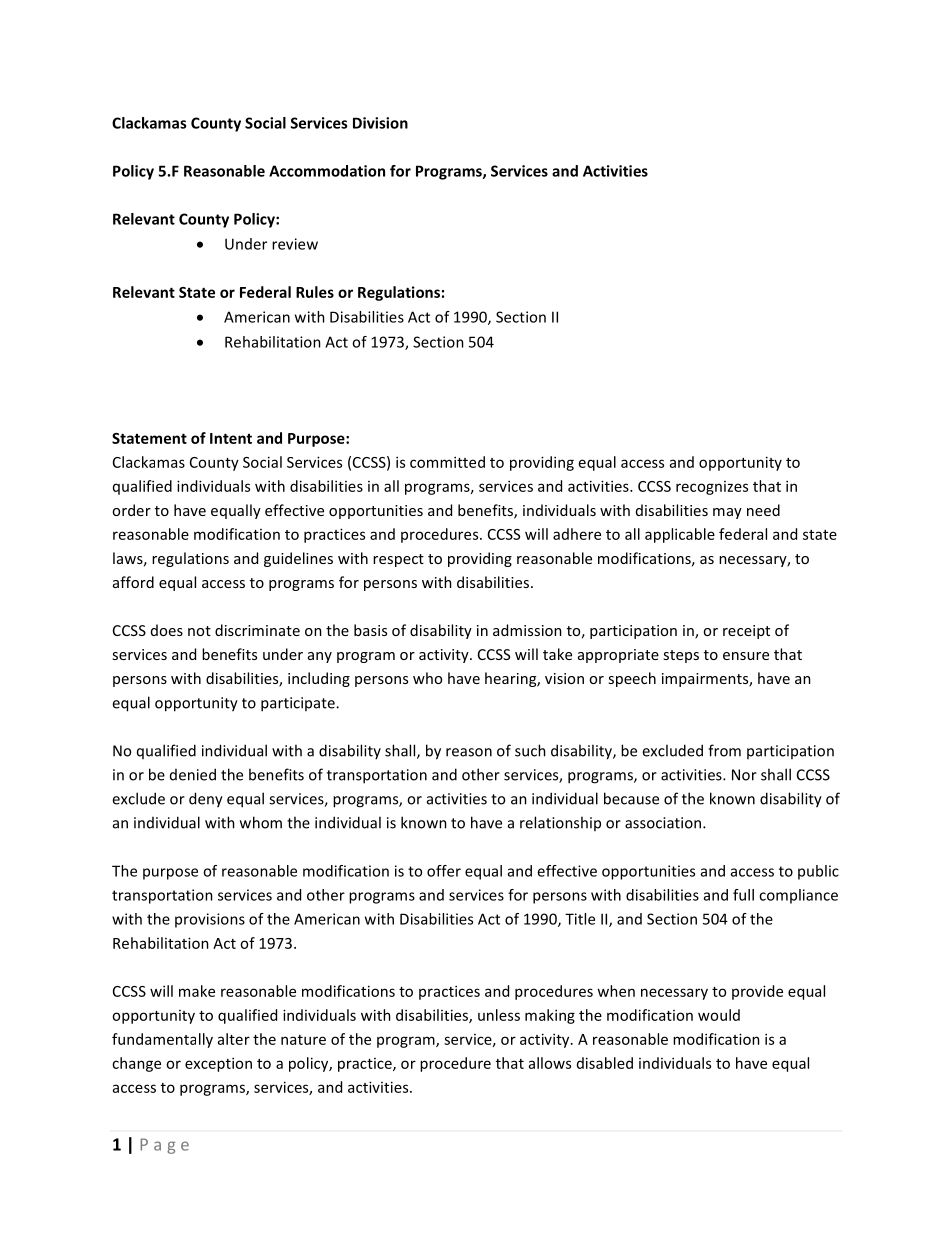 This image has height=1233, width=952. What do you see at coordinates (530, 750) in the image?
I see `such` at bounding box center [530, 750].
